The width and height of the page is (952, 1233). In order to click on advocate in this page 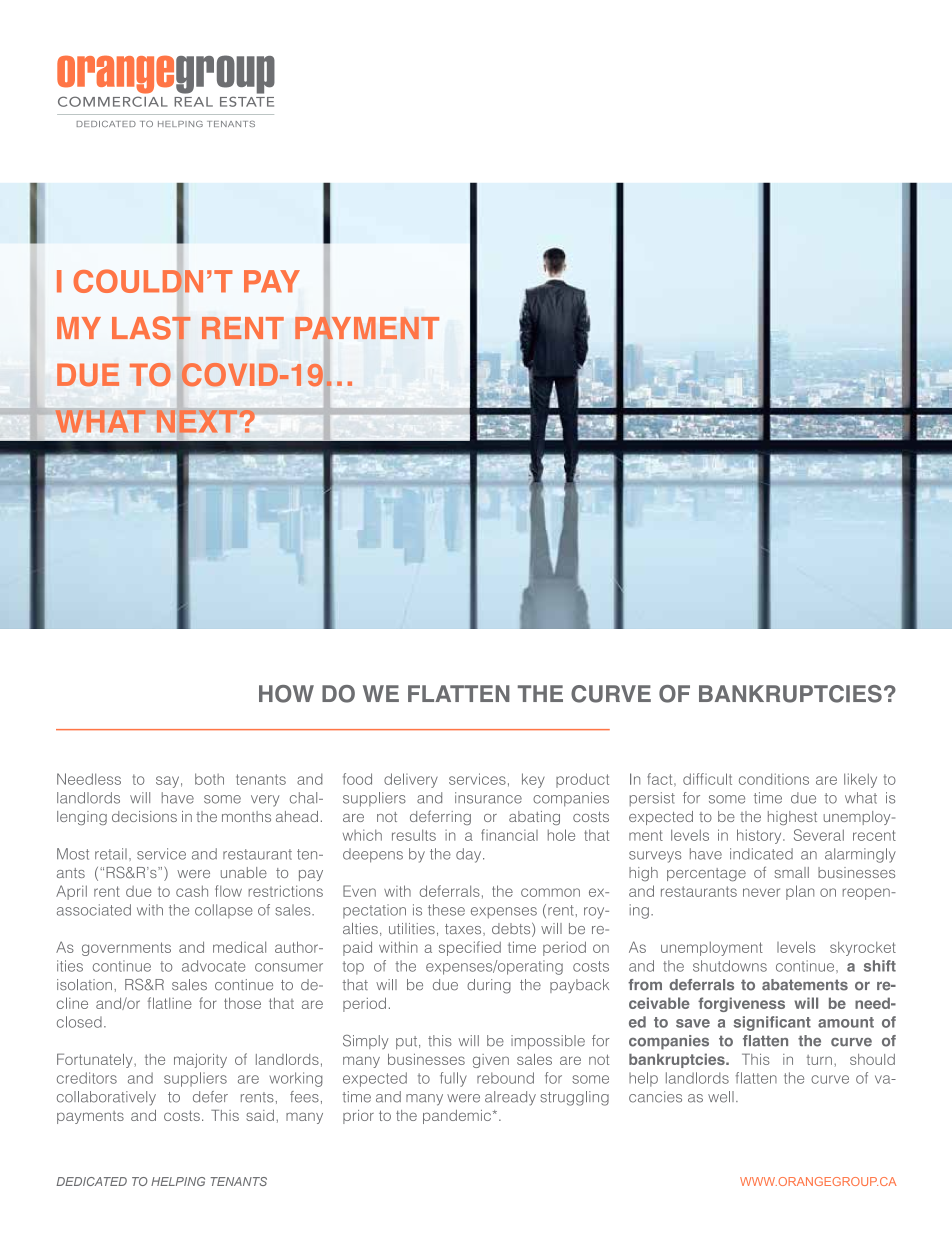, I will do `click(213, 966)`.
